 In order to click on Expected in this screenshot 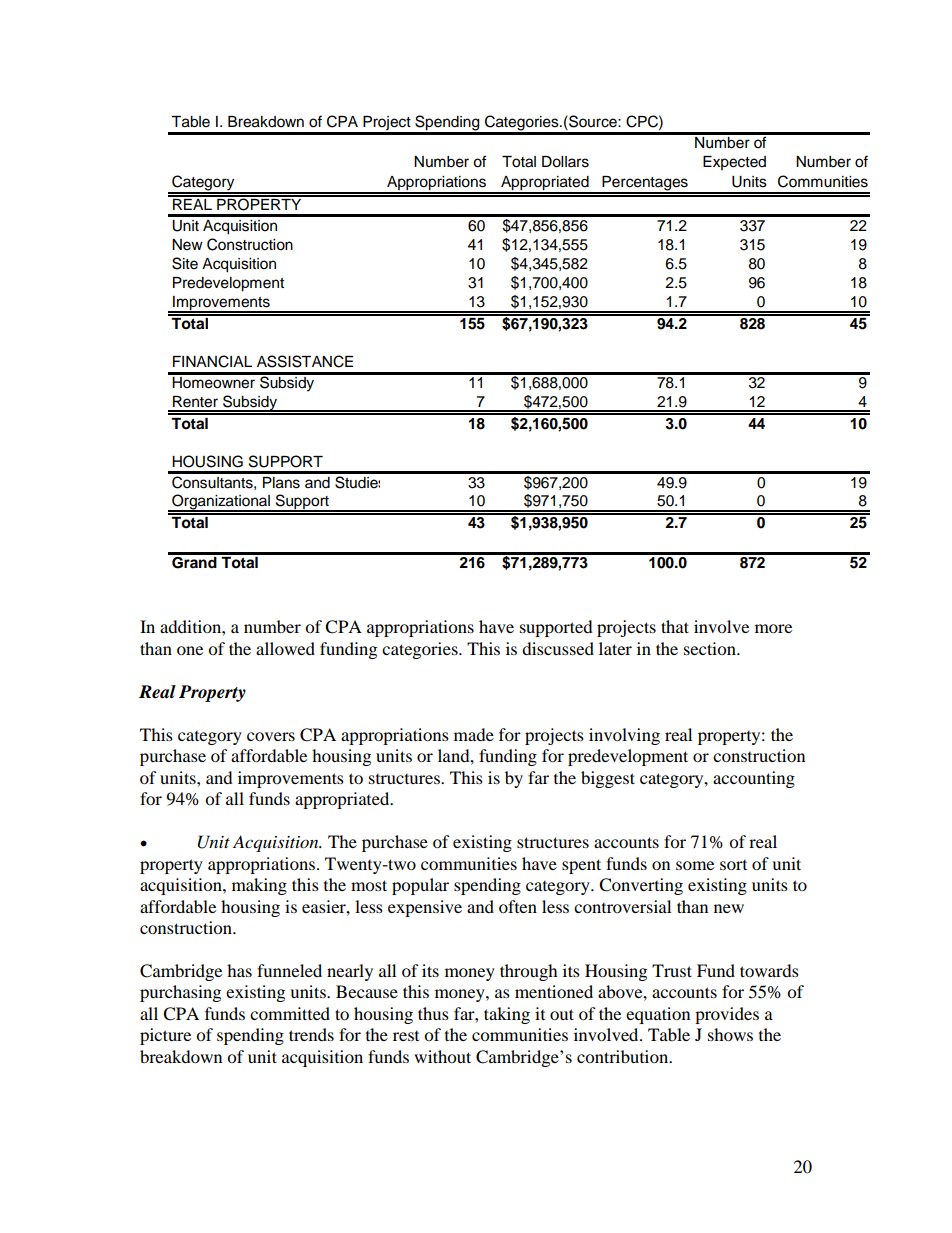, I will do `click(734, 163)`.
